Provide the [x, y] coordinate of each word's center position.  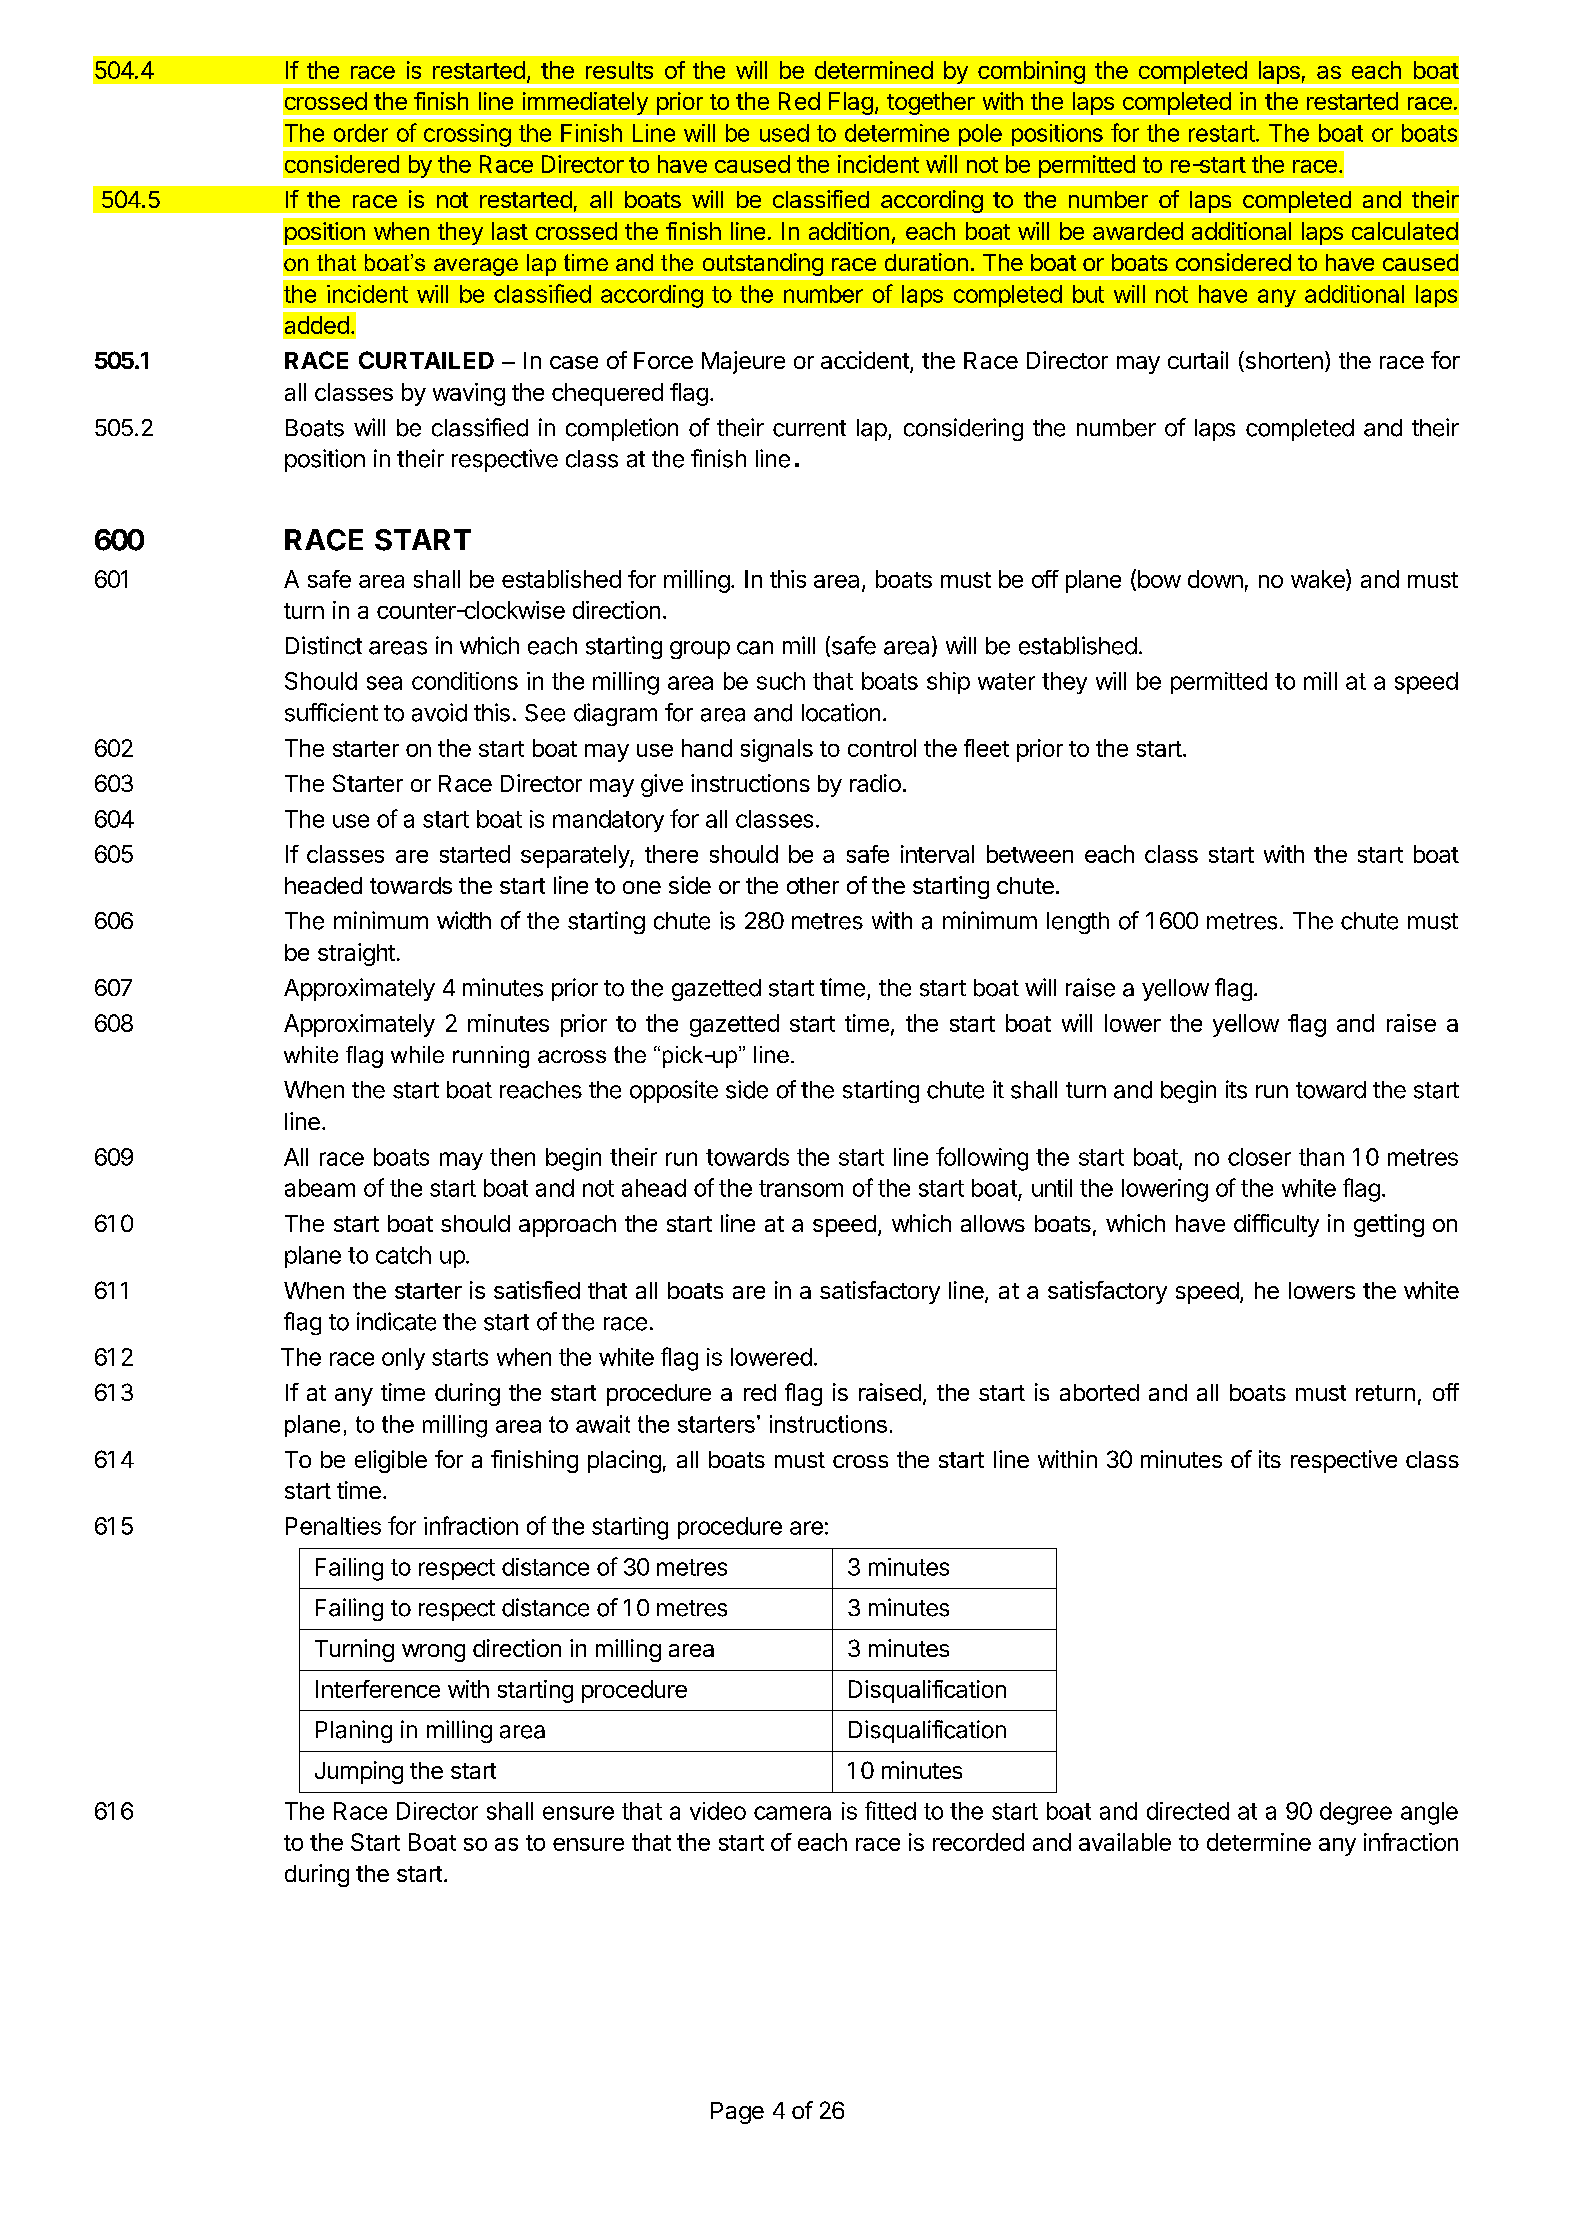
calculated [1405, 231]
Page [737, 2113]
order [361, 133]
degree [1356, 1813]
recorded [978, 1842]
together [931, 103]
